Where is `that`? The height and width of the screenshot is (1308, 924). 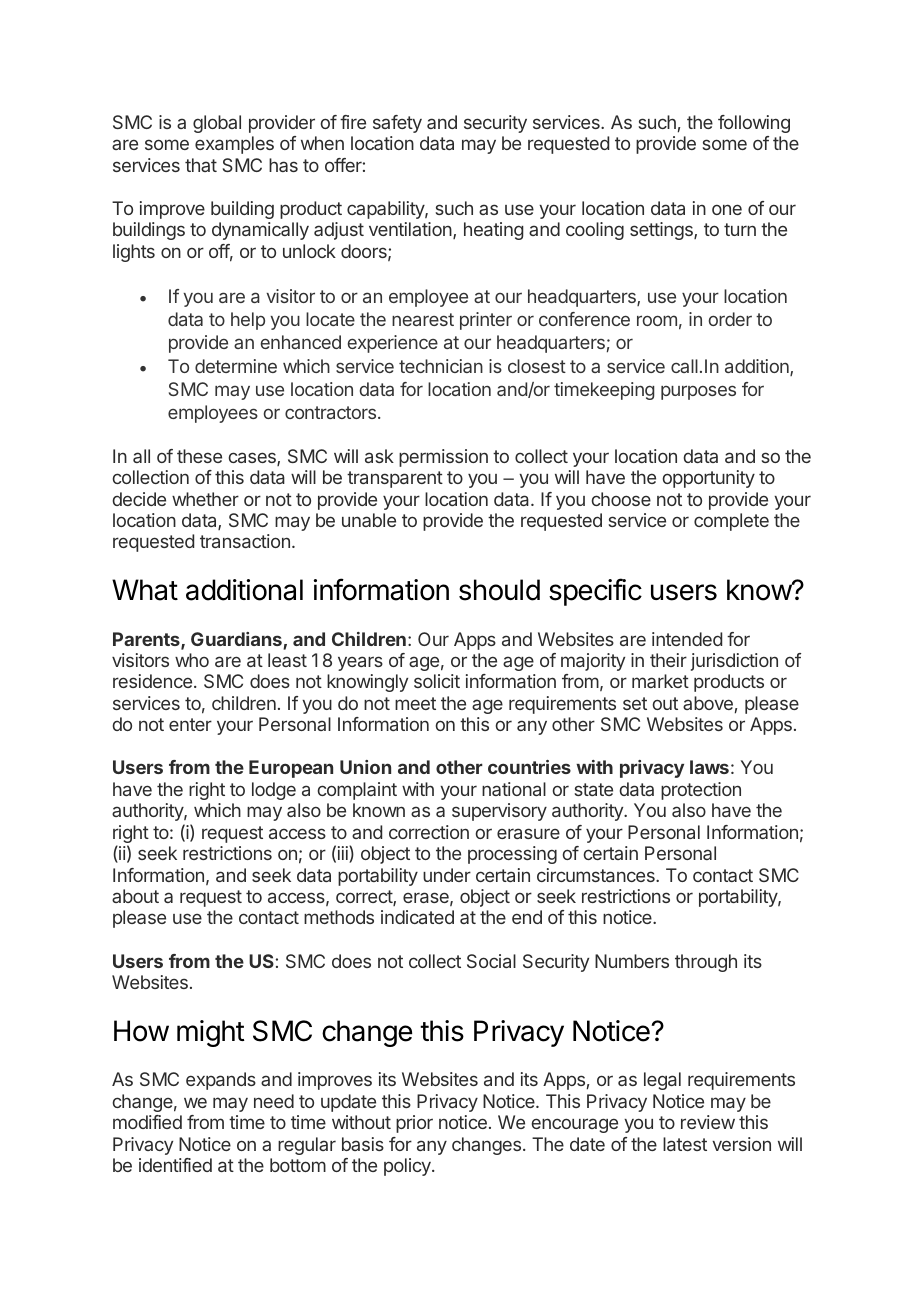
that is located at coordinates (201, 165).
